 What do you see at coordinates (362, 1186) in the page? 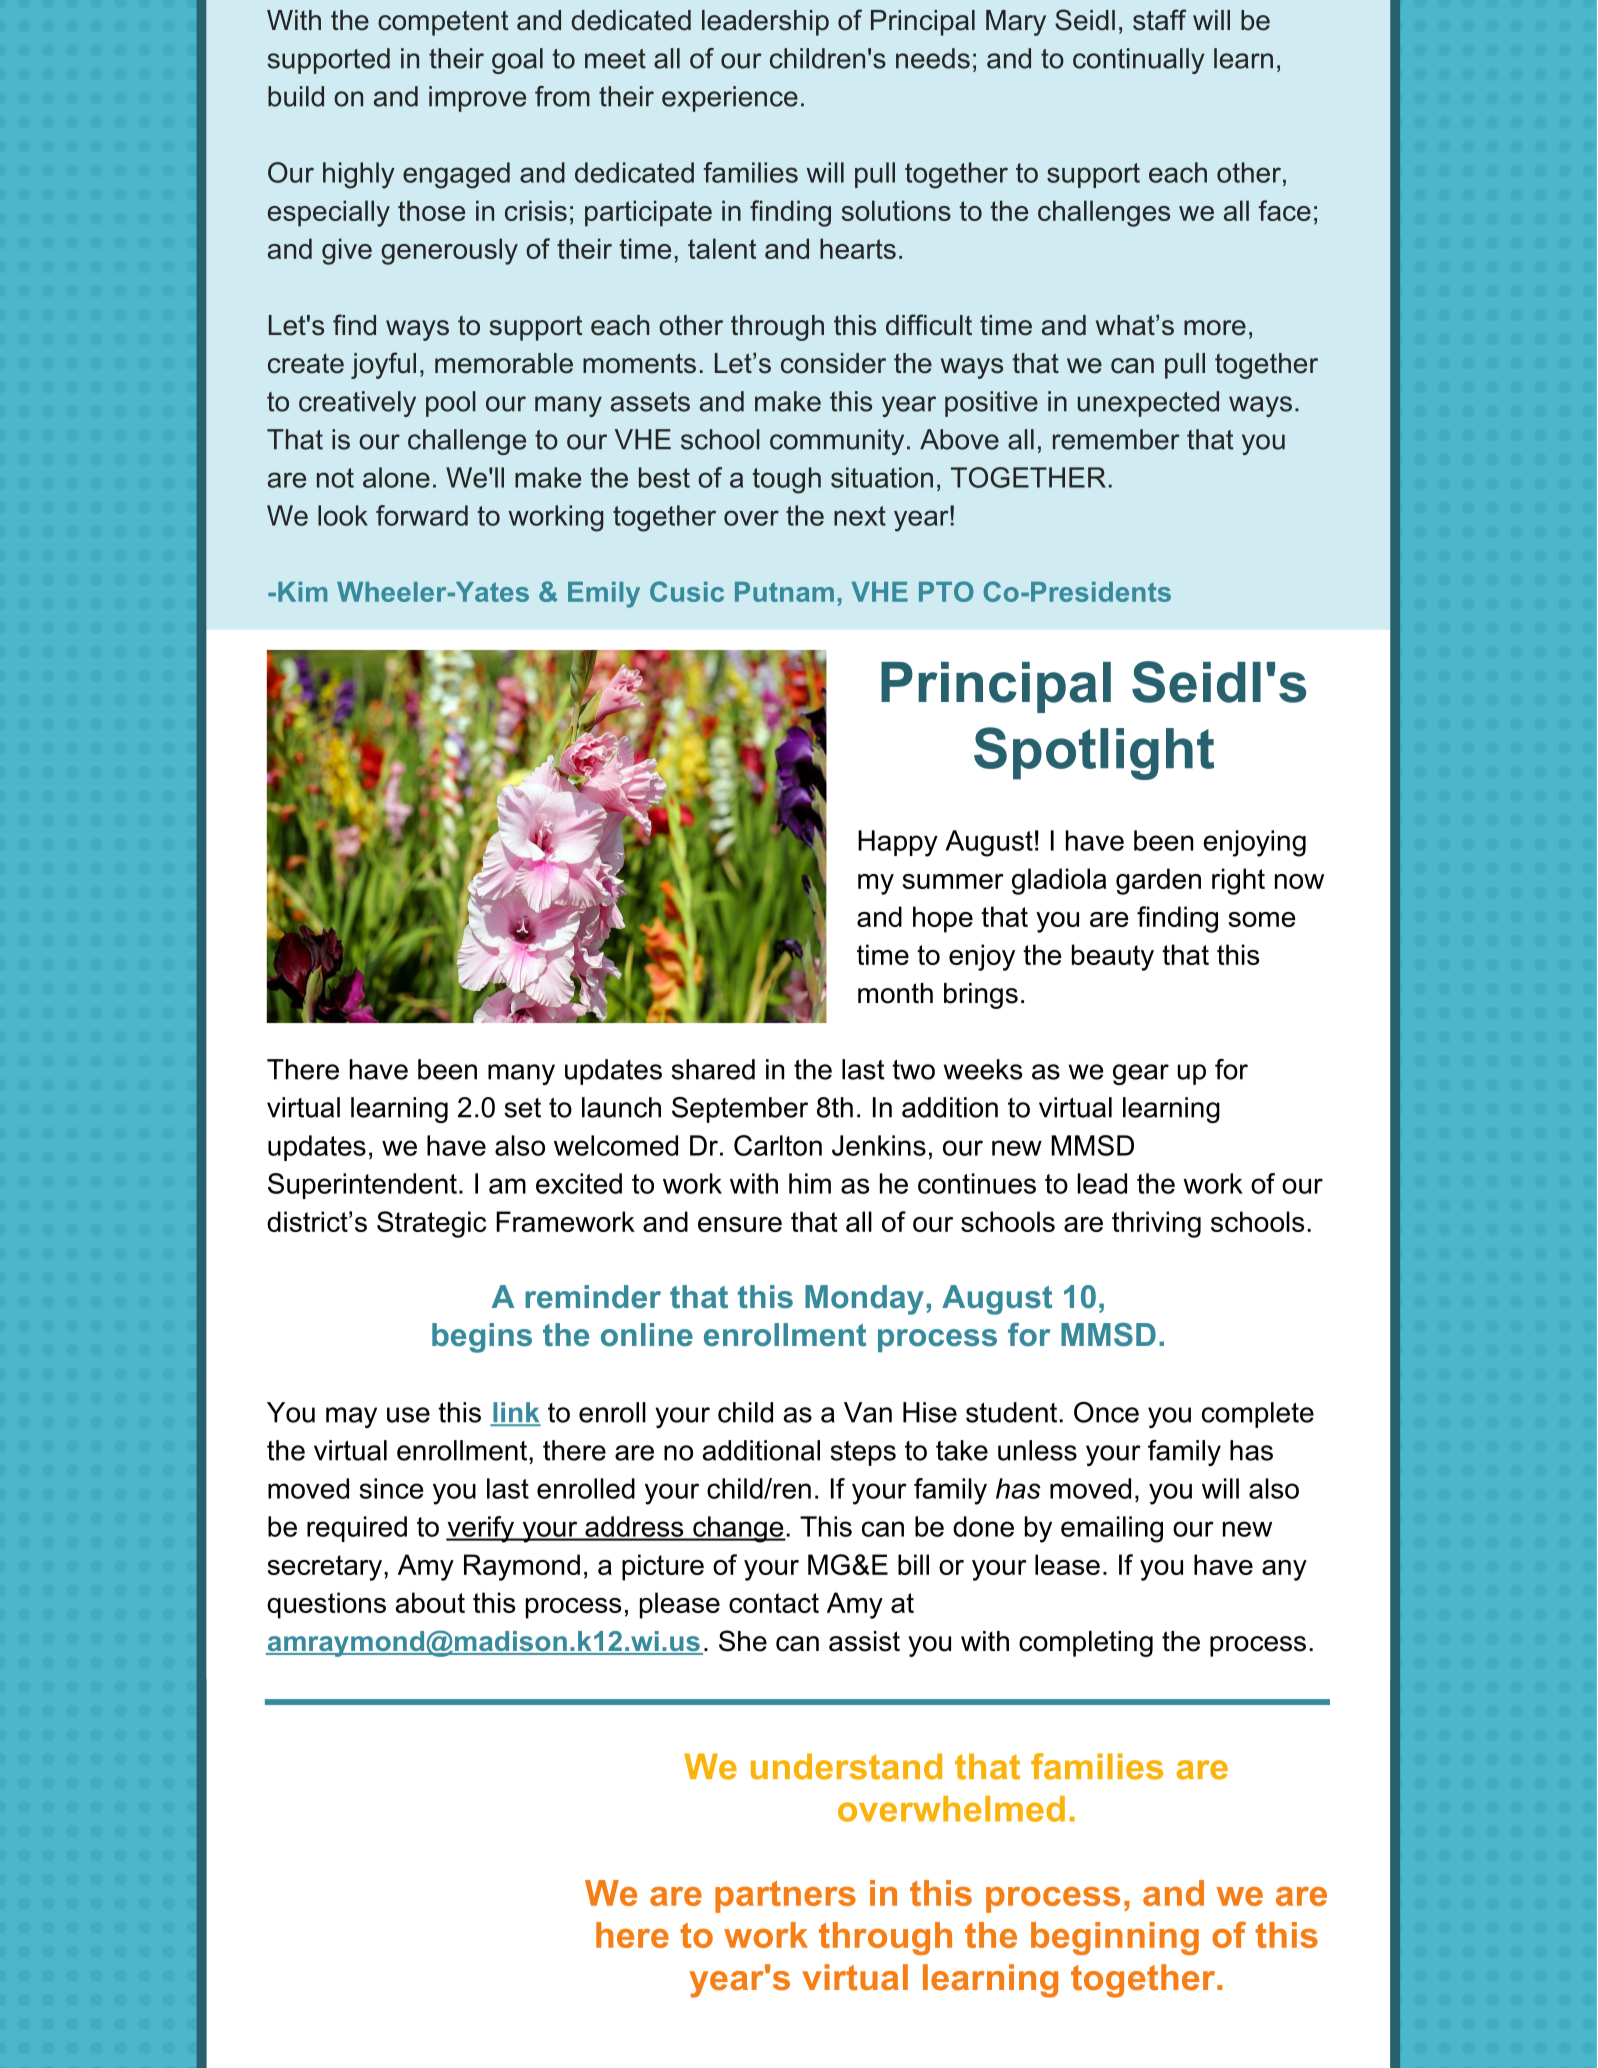
I see `Superintendent` at bounding box center [362, 1186].
